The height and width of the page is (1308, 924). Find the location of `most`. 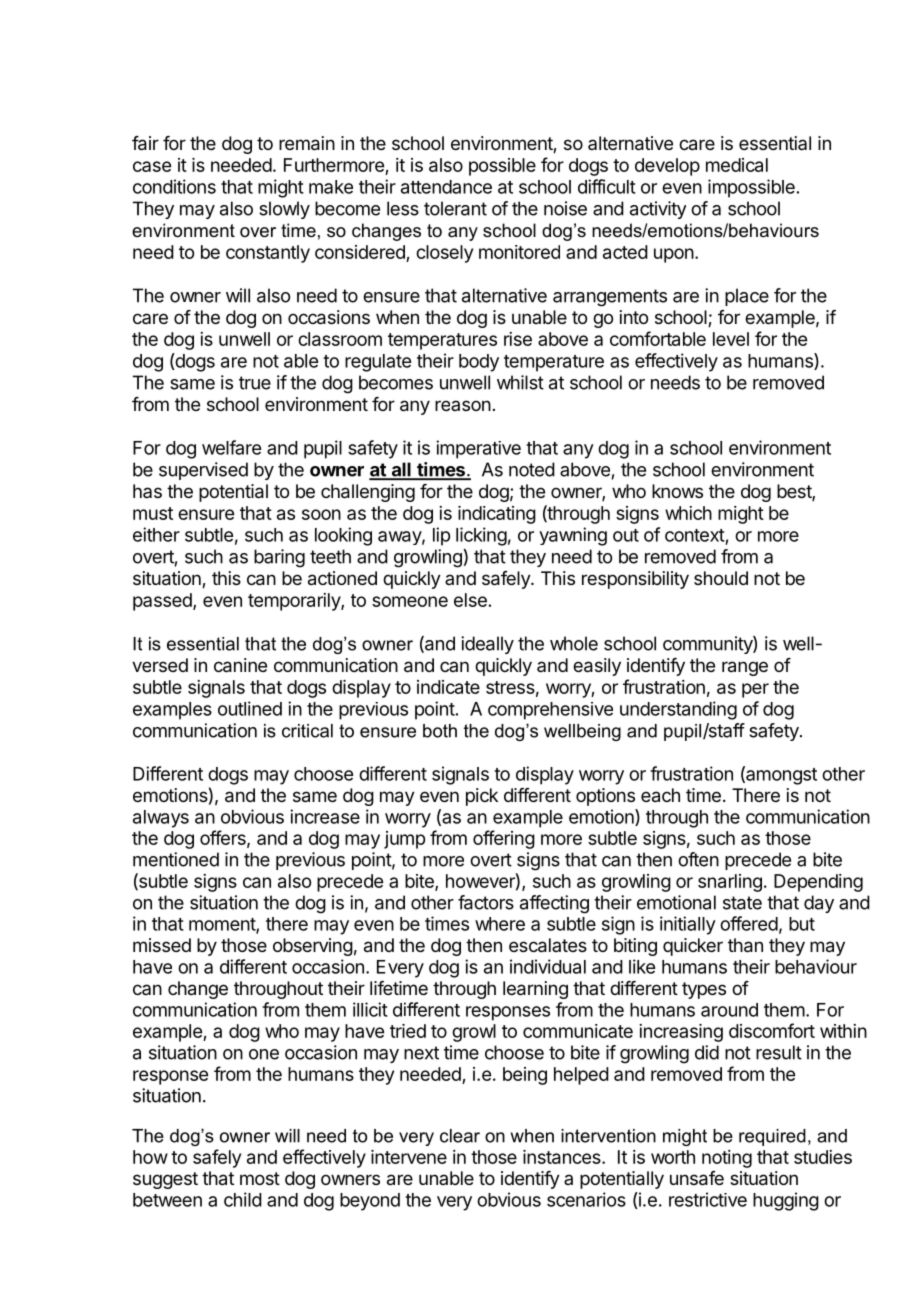

most is located at coordinates (260, 1178).
